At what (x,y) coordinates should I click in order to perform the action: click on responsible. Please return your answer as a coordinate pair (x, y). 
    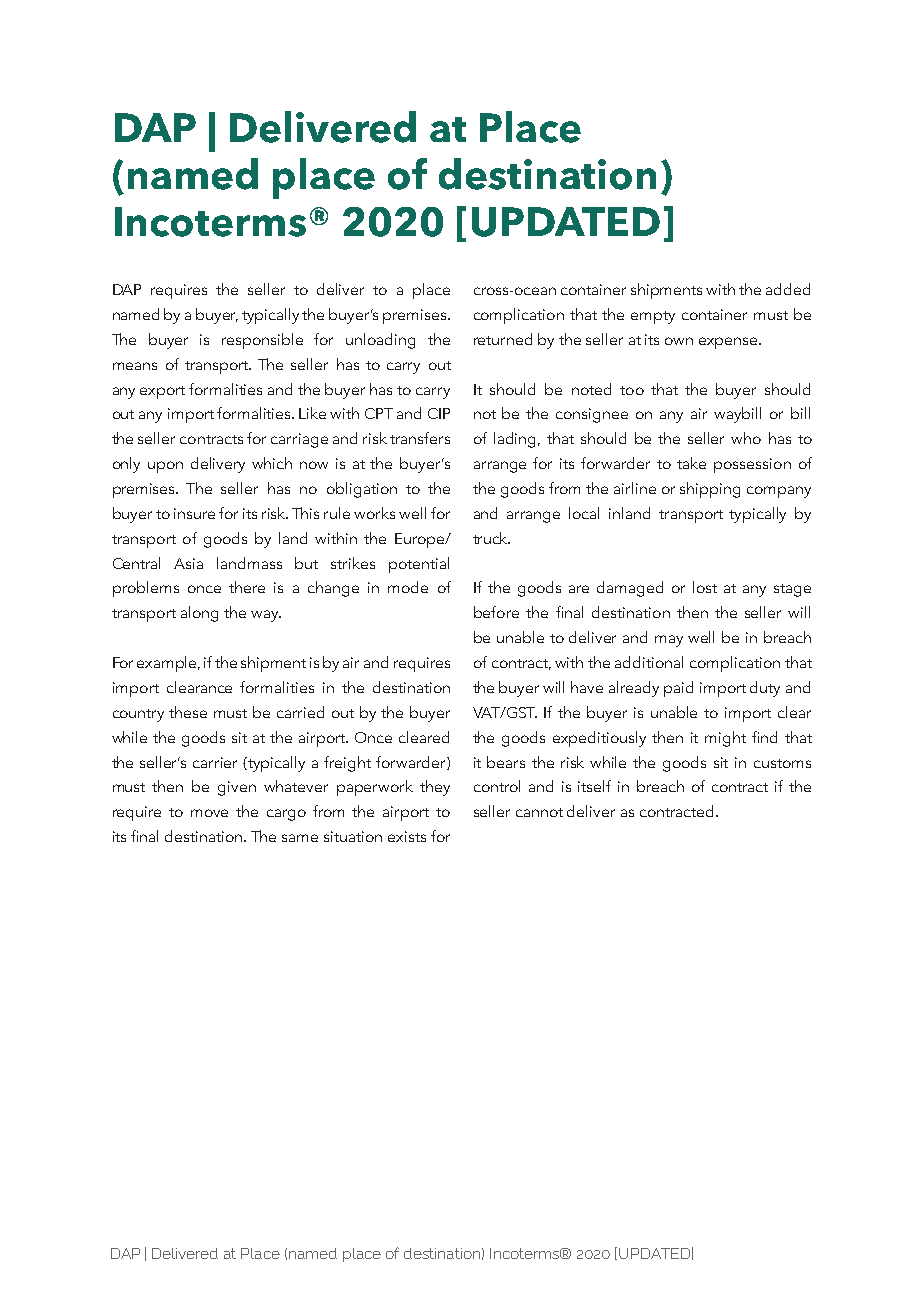
    Looking at the image, I should click on (262, 341).
